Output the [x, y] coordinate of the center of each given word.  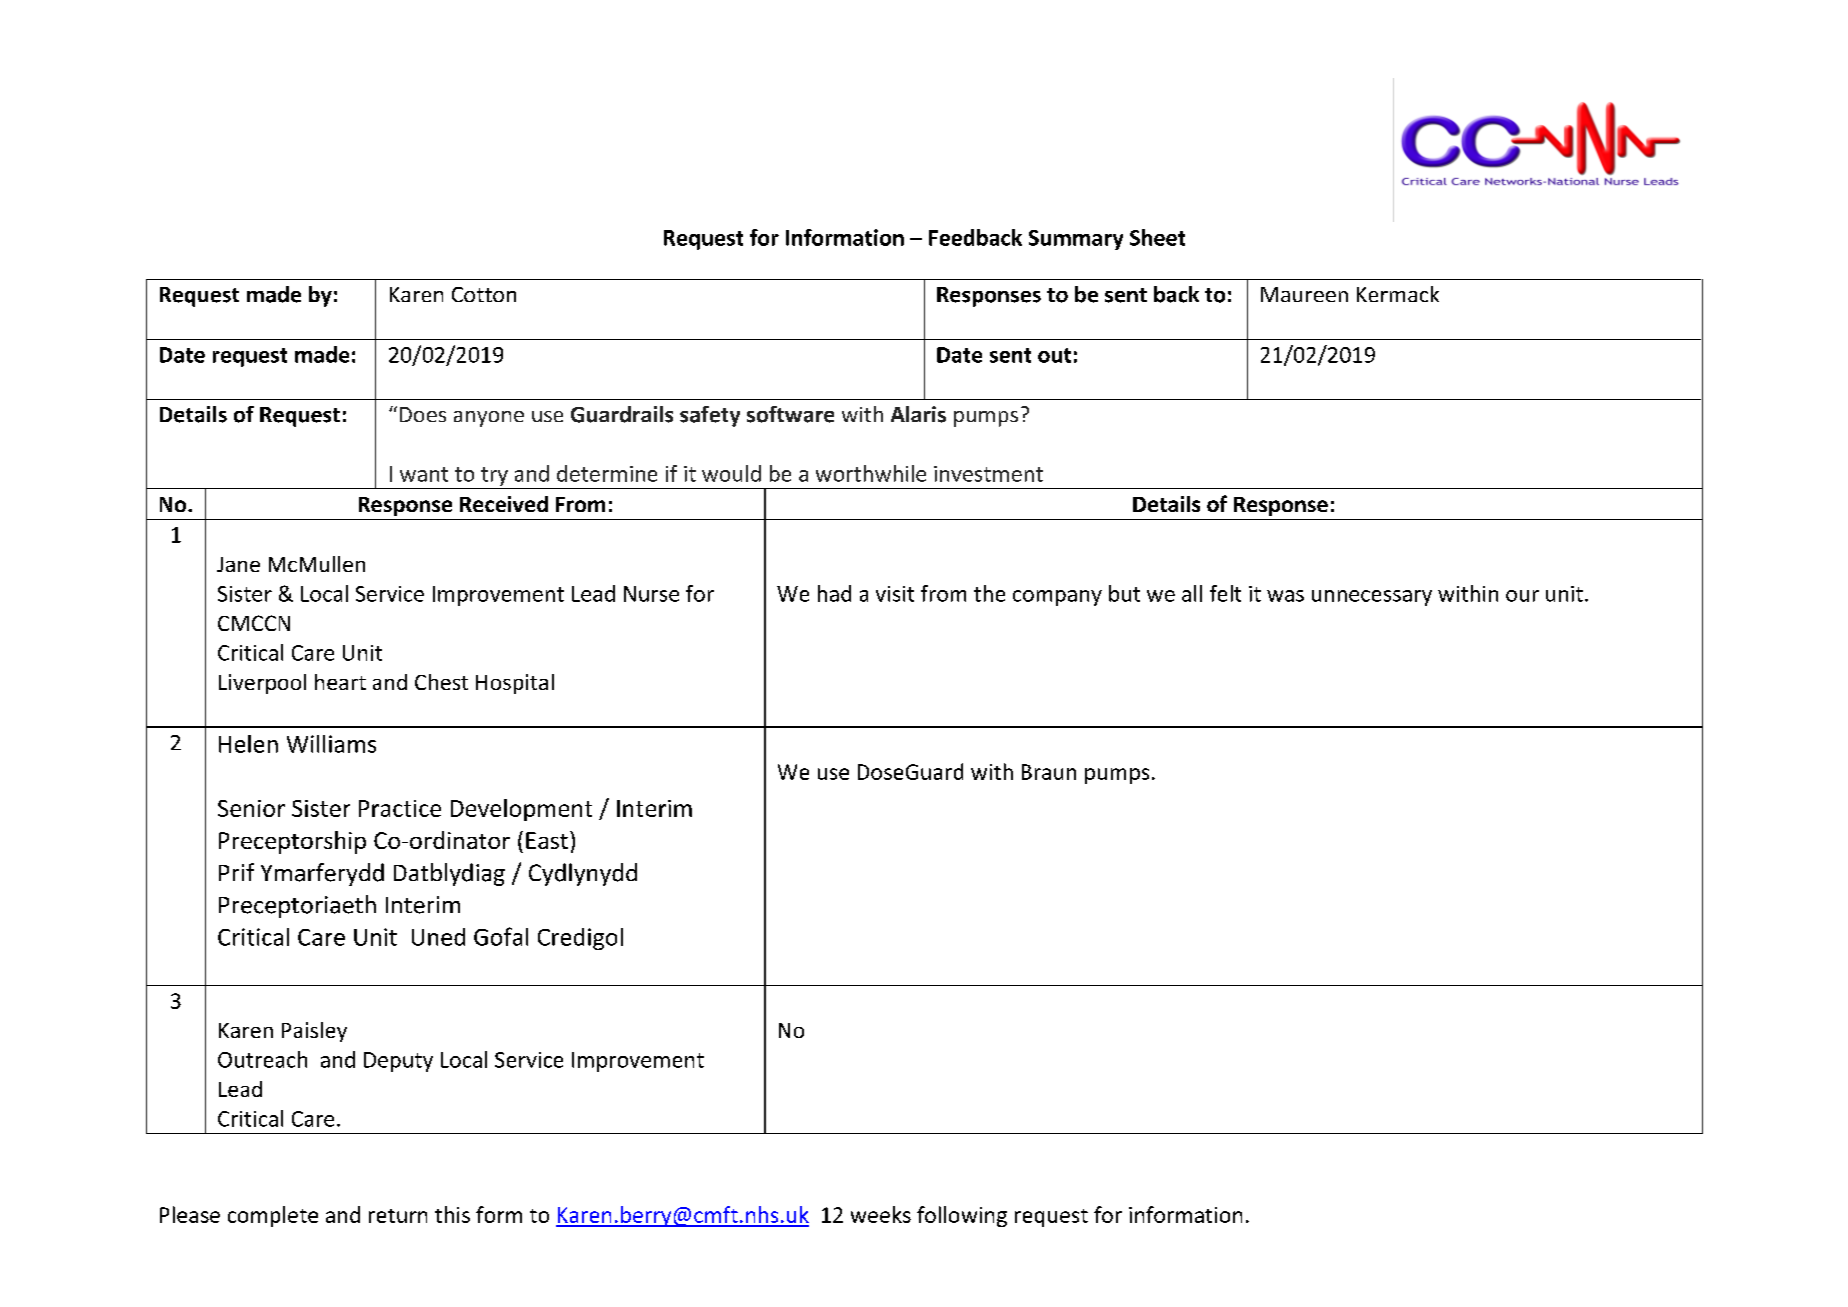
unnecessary [1372, 598]
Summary [1076, 240]
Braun [1049, 772]
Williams [331, 744]
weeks [881, 1214]
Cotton [484, 294]
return [398, 1216]
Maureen [1304, 294]
